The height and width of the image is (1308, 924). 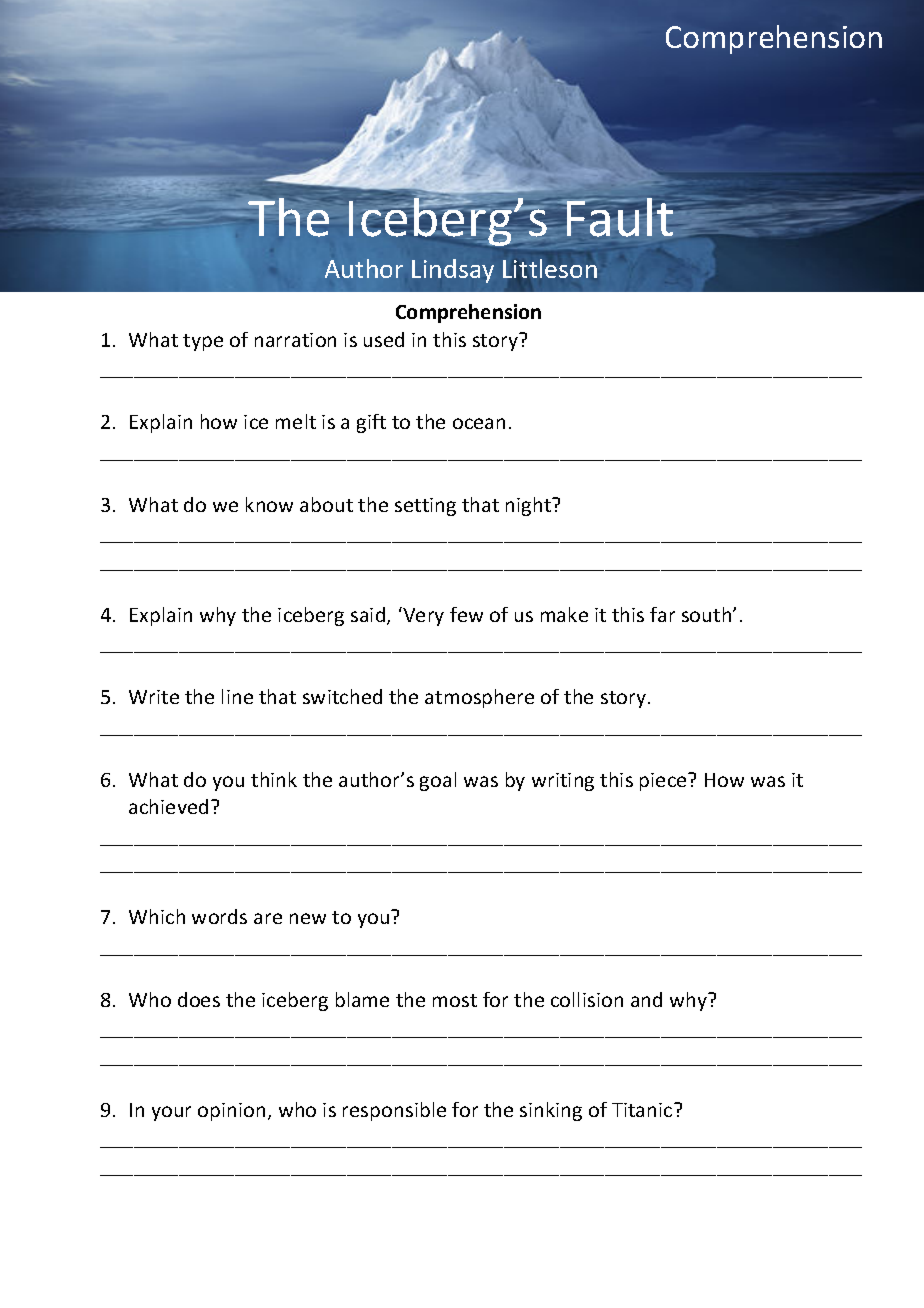 I want to click on type, so click(x=203, y=342).
